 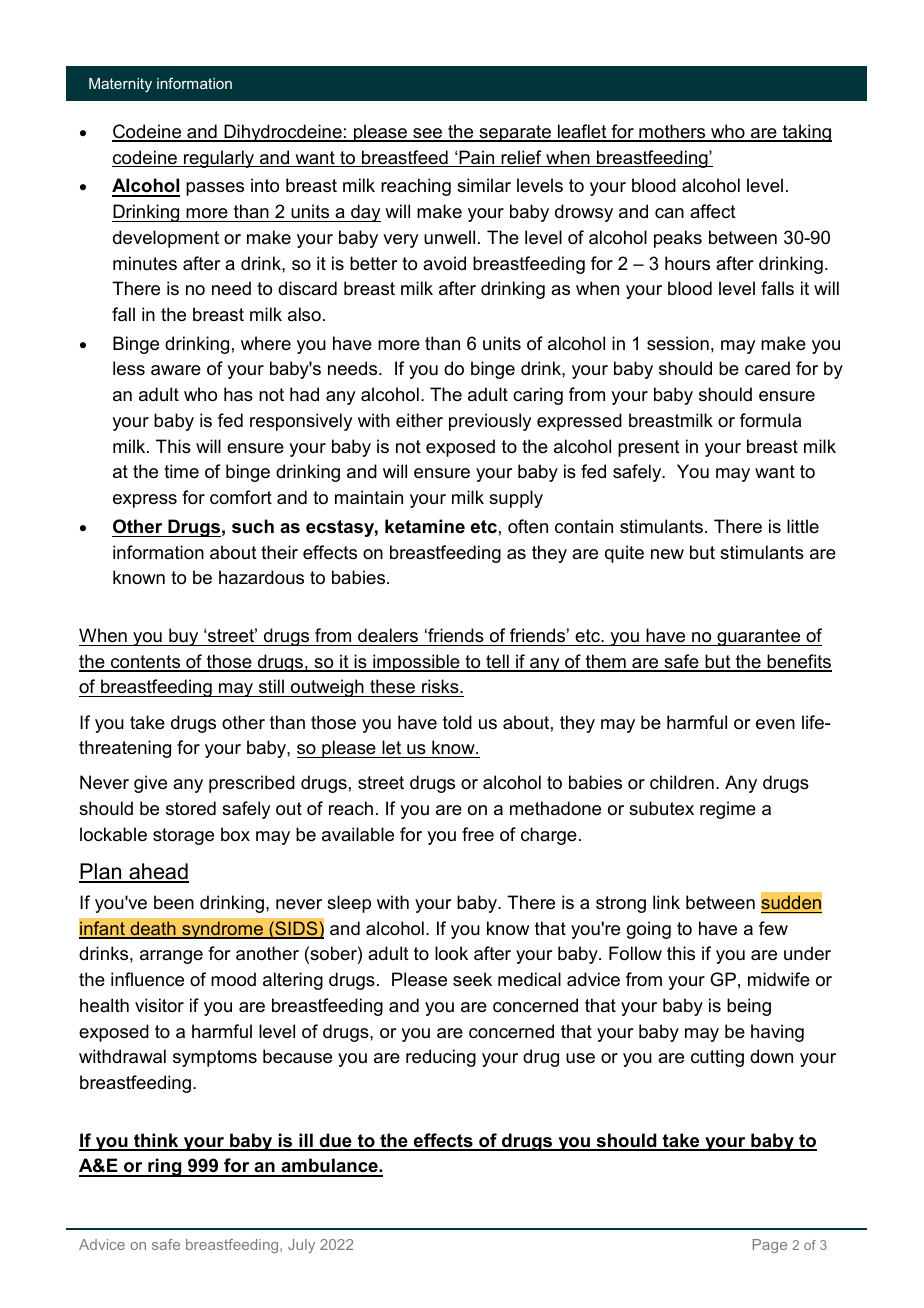 What do you see at coordinates (767, 368) in the screenshot?
I see `cared` at bounding box center [767, 368].
